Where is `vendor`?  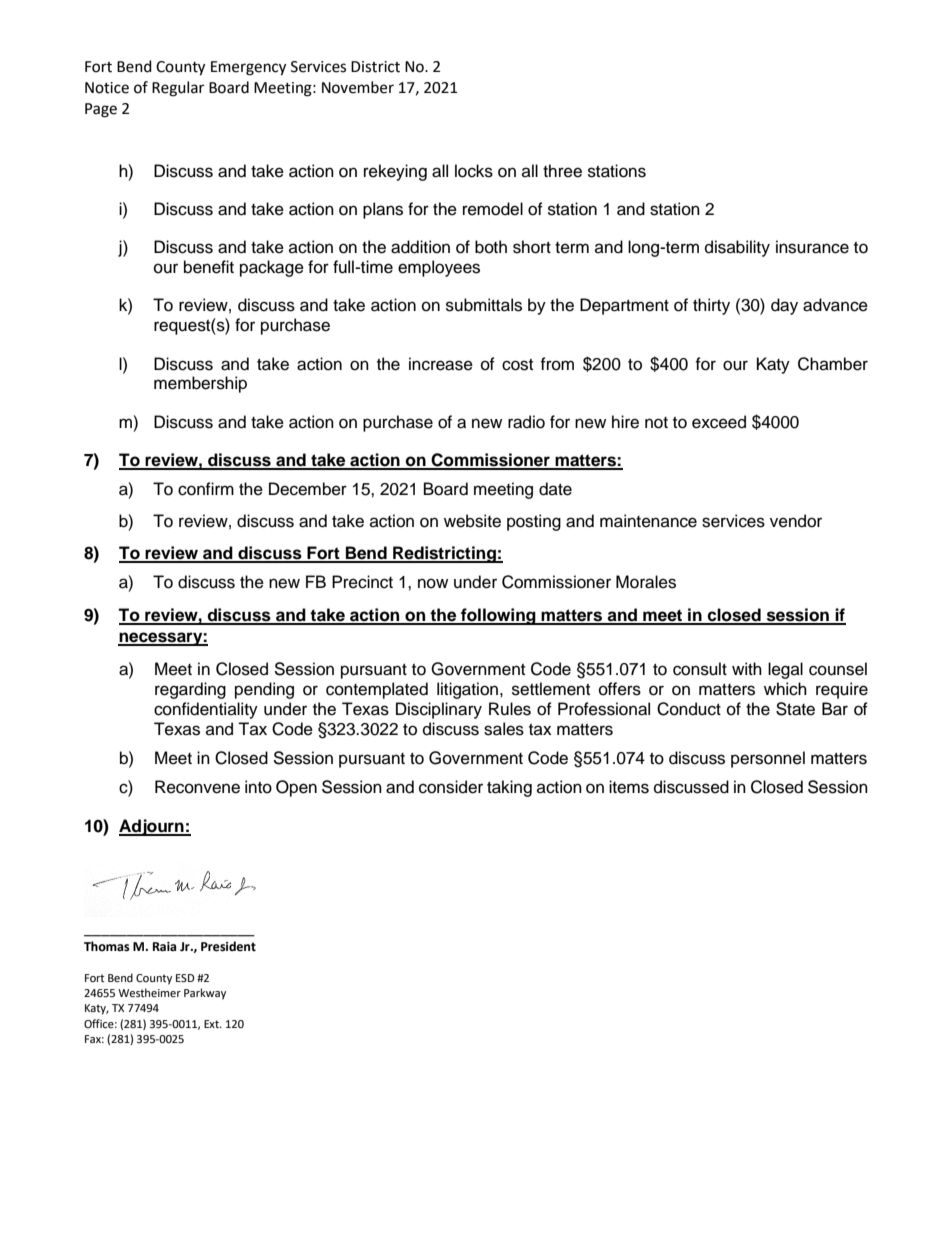 vendor is located at coordinates (796, 521).
